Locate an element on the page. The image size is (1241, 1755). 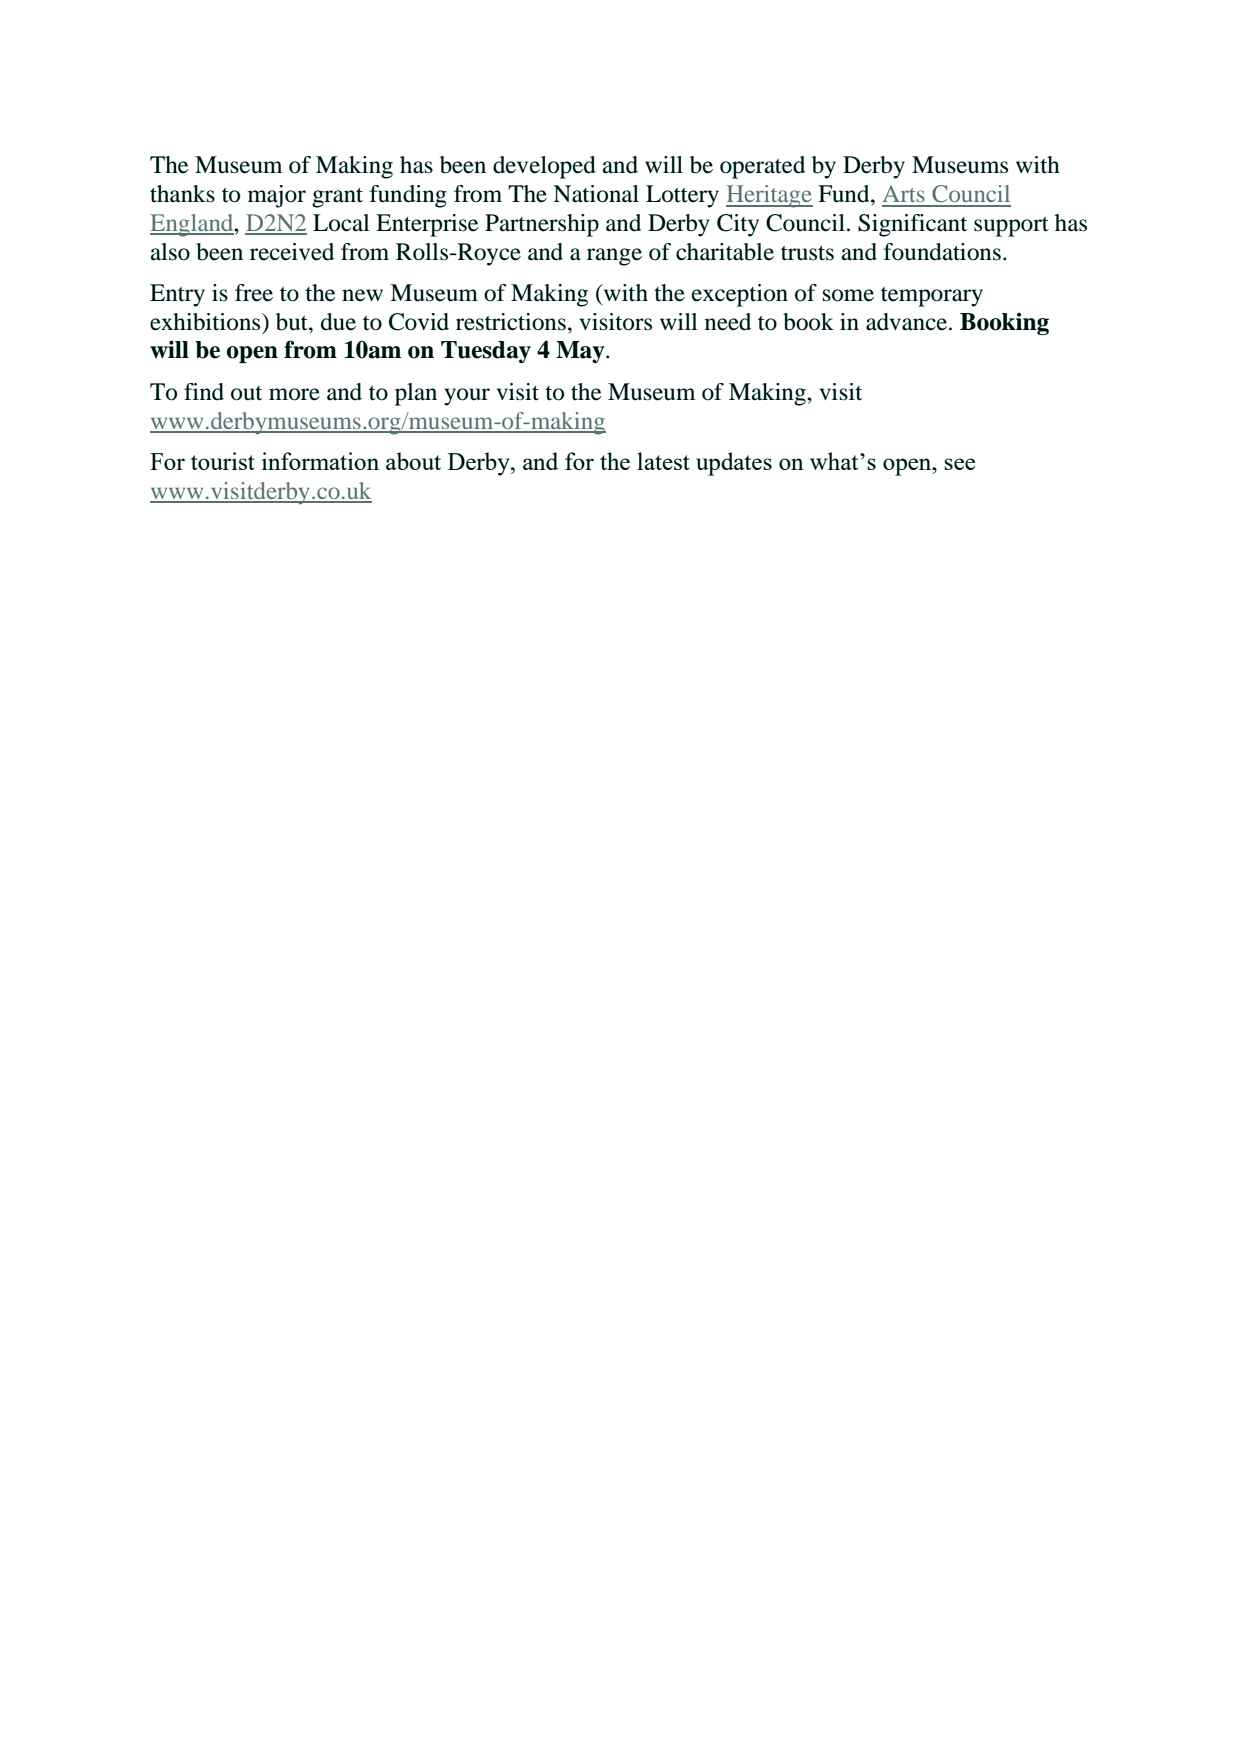
operated is located at coordinates (762, 167).
